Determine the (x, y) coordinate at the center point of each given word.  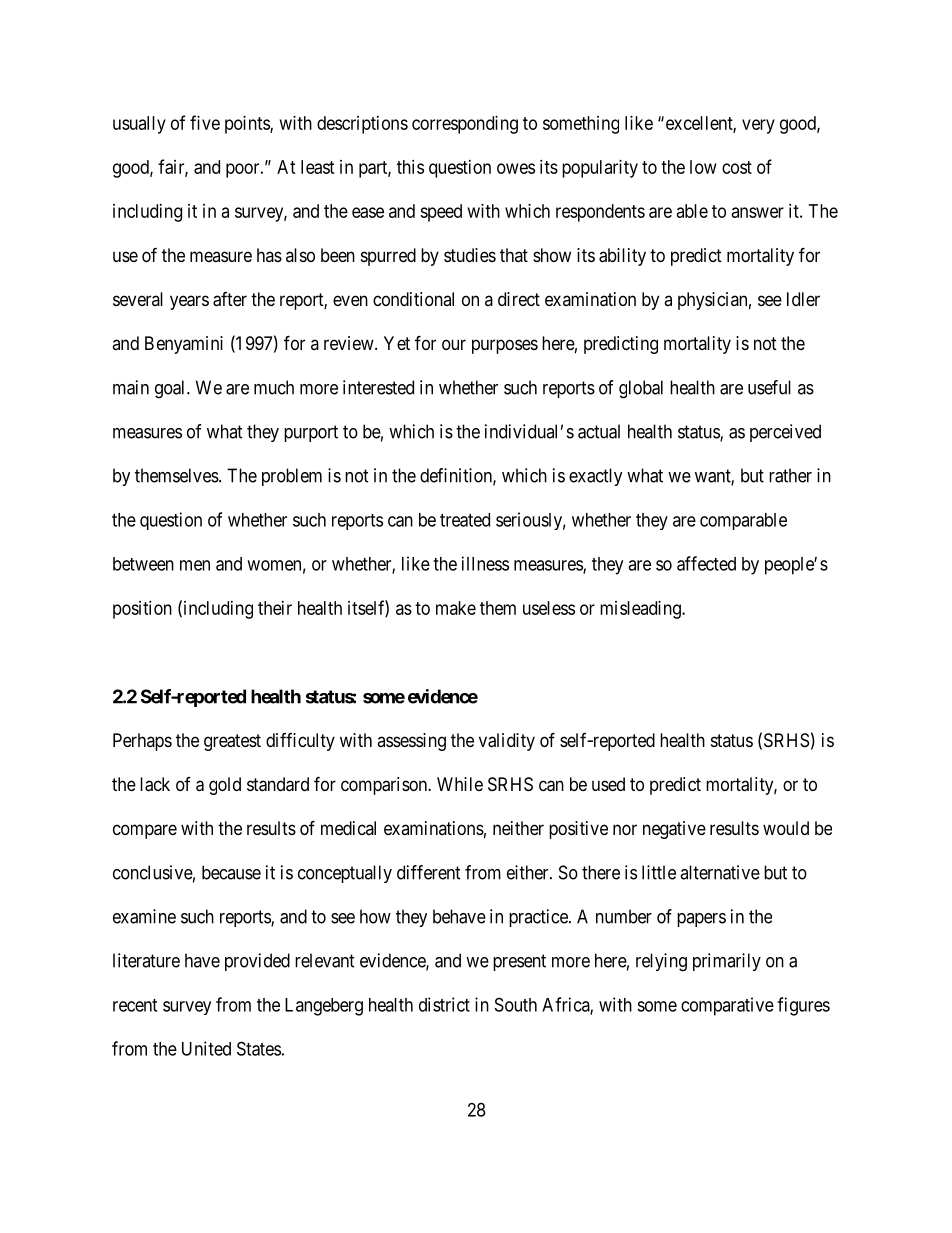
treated (465, 520)
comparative (727, 1006)
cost (737, 167)
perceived (785, 433)
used (608, 784)
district (444, 1004)
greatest (232, 742)
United (206, 1048)
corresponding (465, 125)
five (205, 122)
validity (507, 742)
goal (171, 389)
